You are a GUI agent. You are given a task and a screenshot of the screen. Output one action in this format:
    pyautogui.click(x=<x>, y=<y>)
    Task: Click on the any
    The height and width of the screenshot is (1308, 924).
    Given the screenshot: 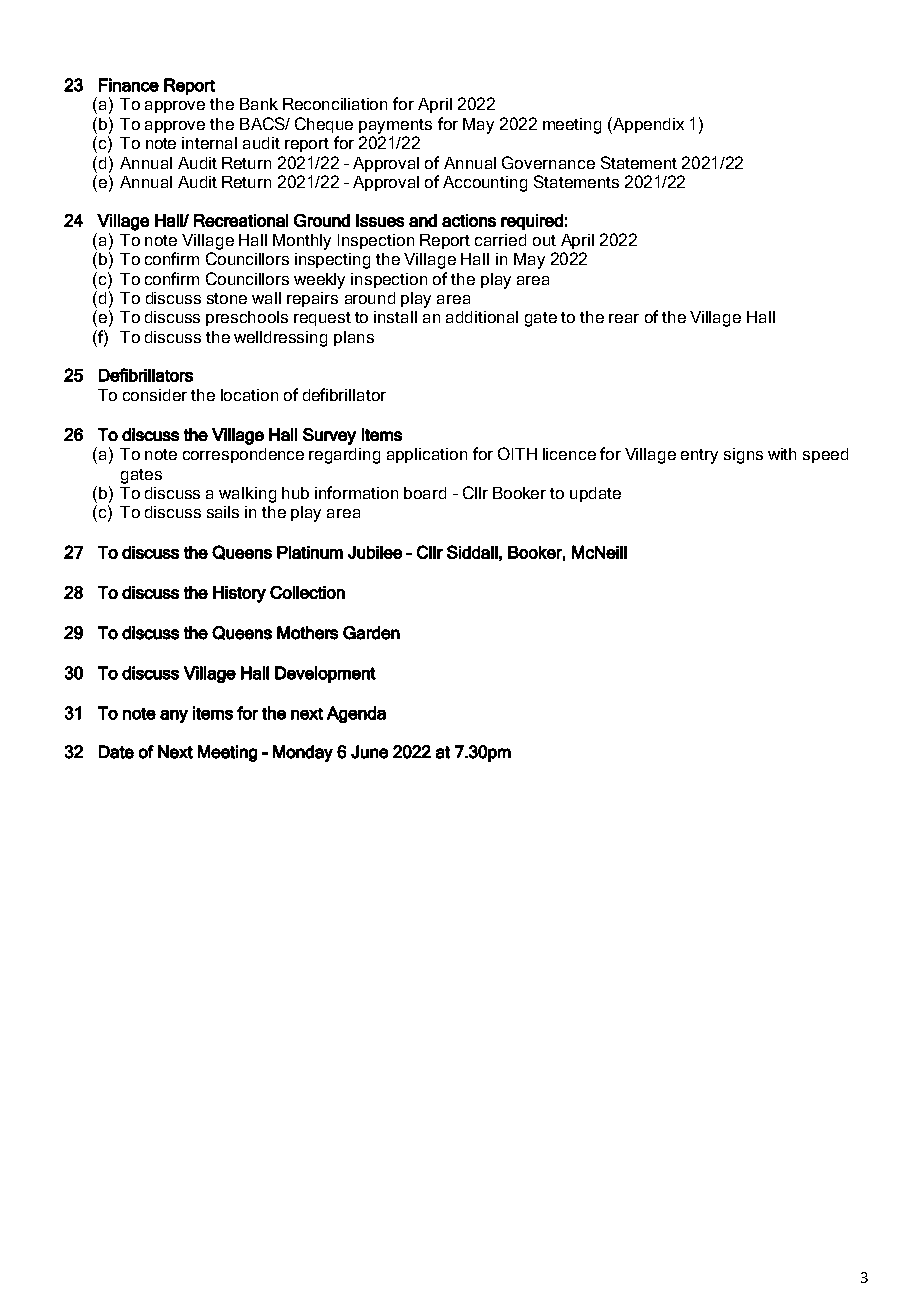 What is the action you would take?
    pyautogui.click(x=174, y=716)
